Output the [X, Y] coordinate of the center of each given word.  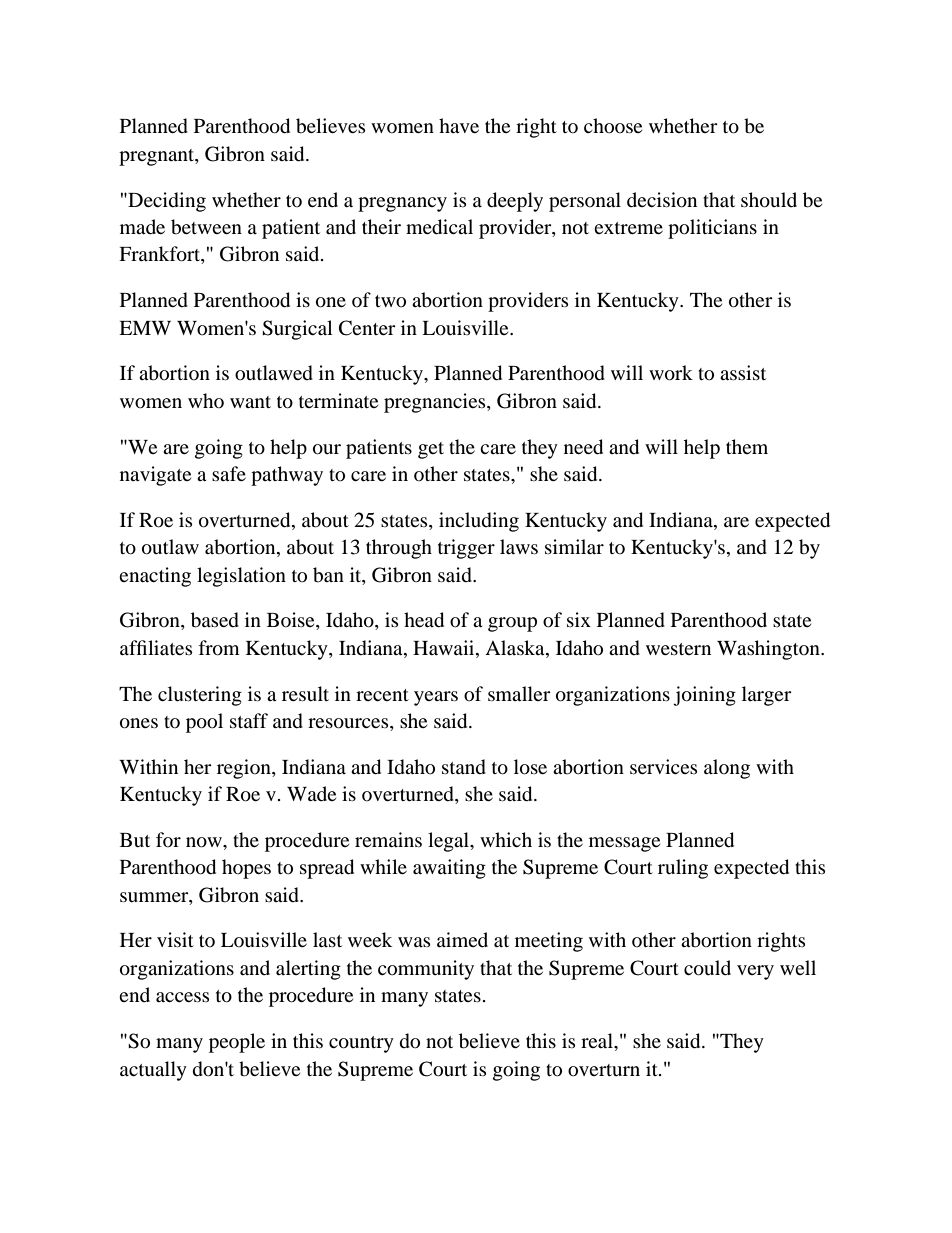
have [459, 125]
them [747, 446]
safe [229, 473]
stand [464, 767]
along [727, 769]
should [769, 200]
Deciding [166, 202]
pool [204, 723]
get [431, 450]
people [237, 1043]
